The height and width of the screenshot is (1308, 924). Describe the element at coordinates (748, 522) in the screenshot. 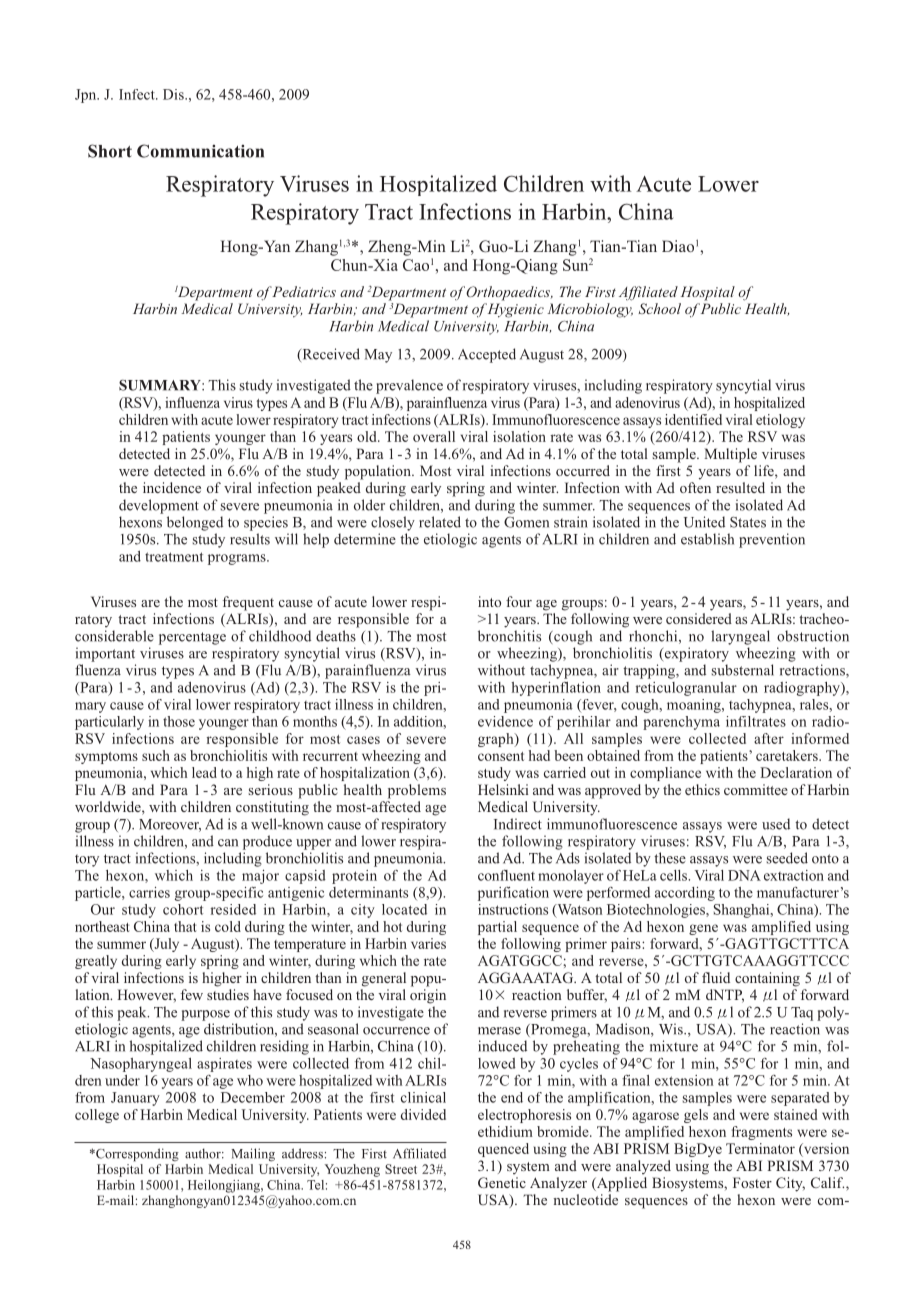

I see `States` at that location.
